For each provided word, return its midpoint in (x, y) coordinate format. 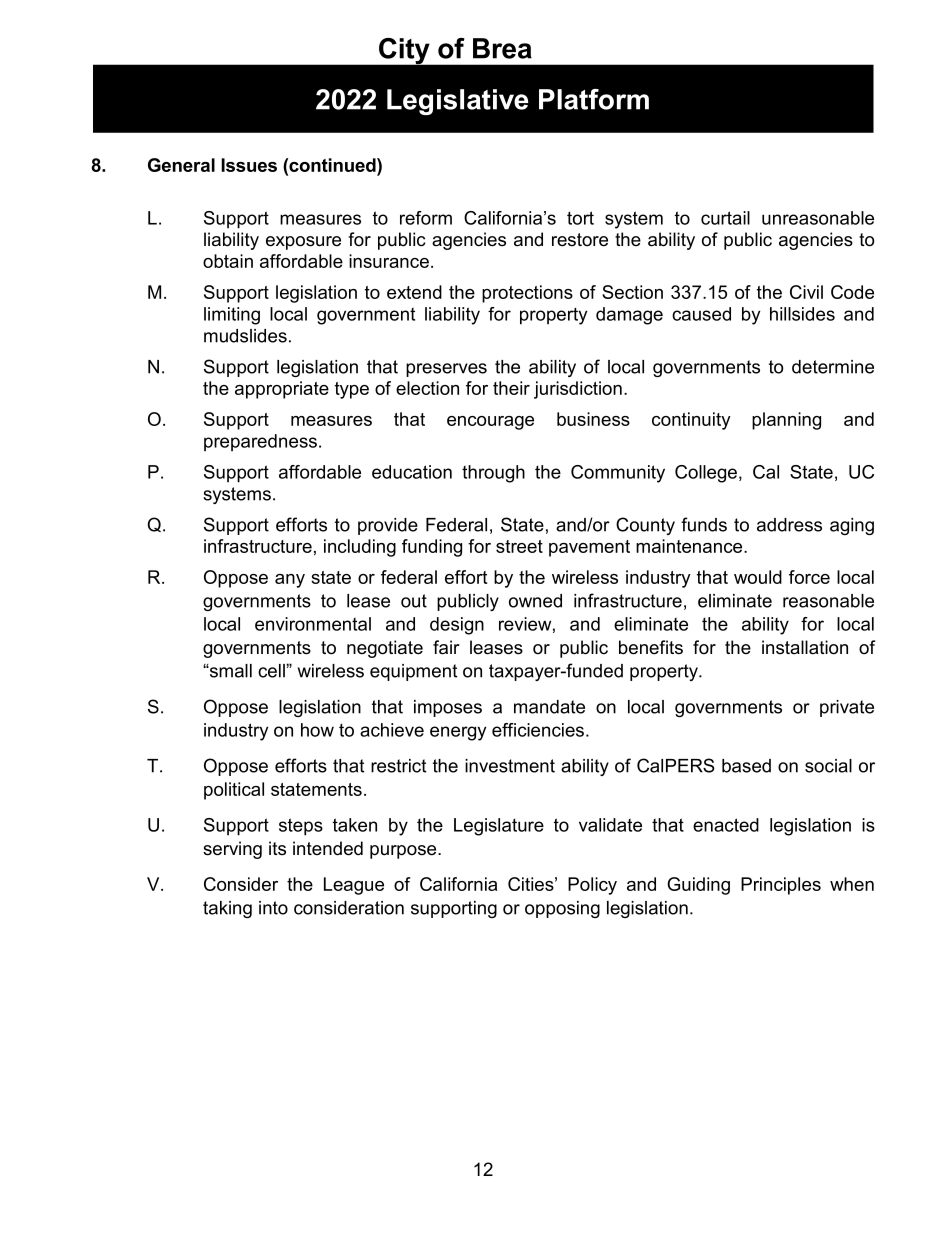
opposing (562, 909)
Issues (249, 165)
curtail (725, 218)
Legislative (458, 102)
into (273, 908)
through (493, 474)
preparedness (260, 442)
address (789, 525)
